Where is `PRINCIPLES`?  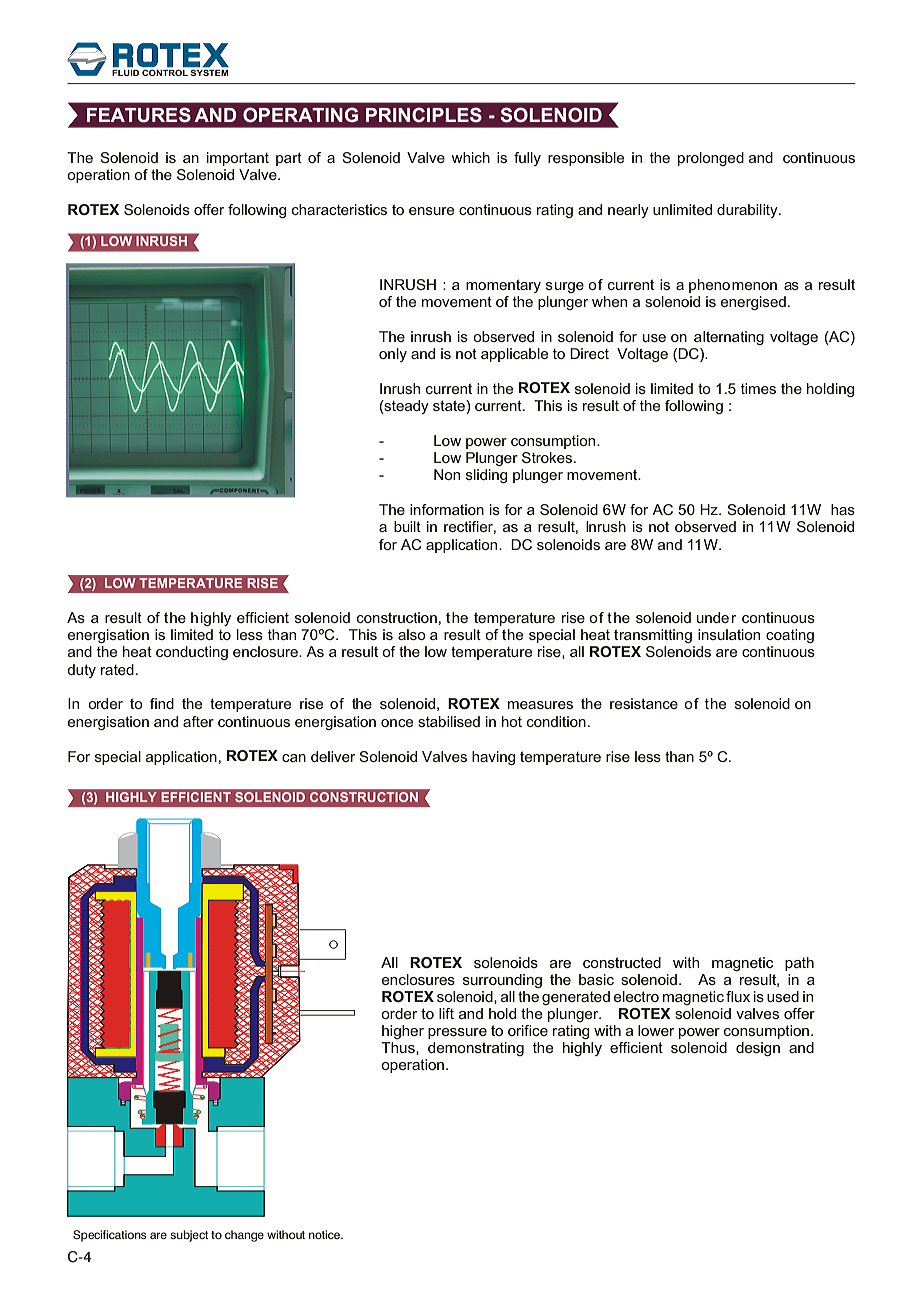
PRINCIPLES is located at coordinates (424, 115).
